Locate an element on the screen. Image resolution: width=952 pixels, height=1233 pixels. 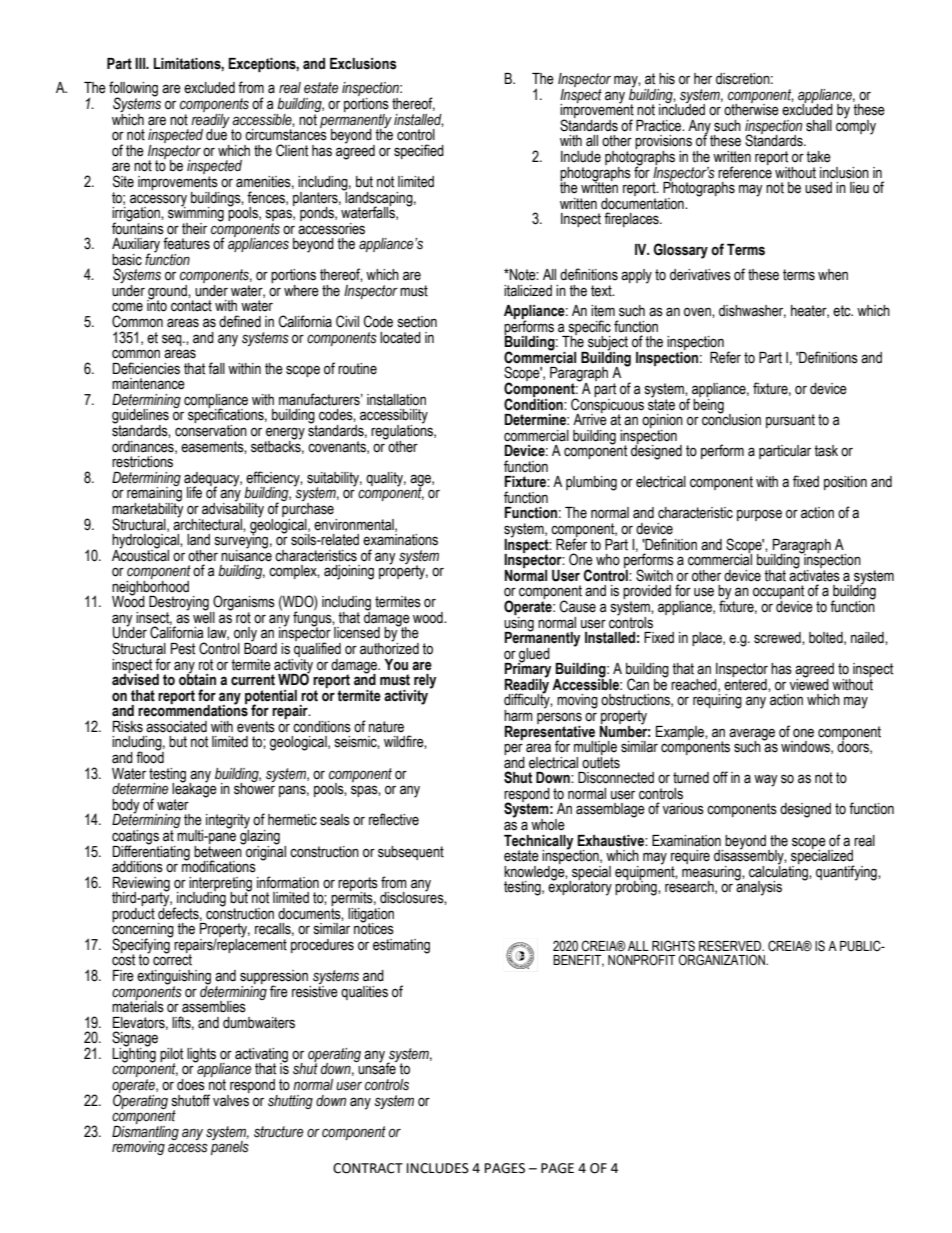
specified is located at coordinates (419, 151).
